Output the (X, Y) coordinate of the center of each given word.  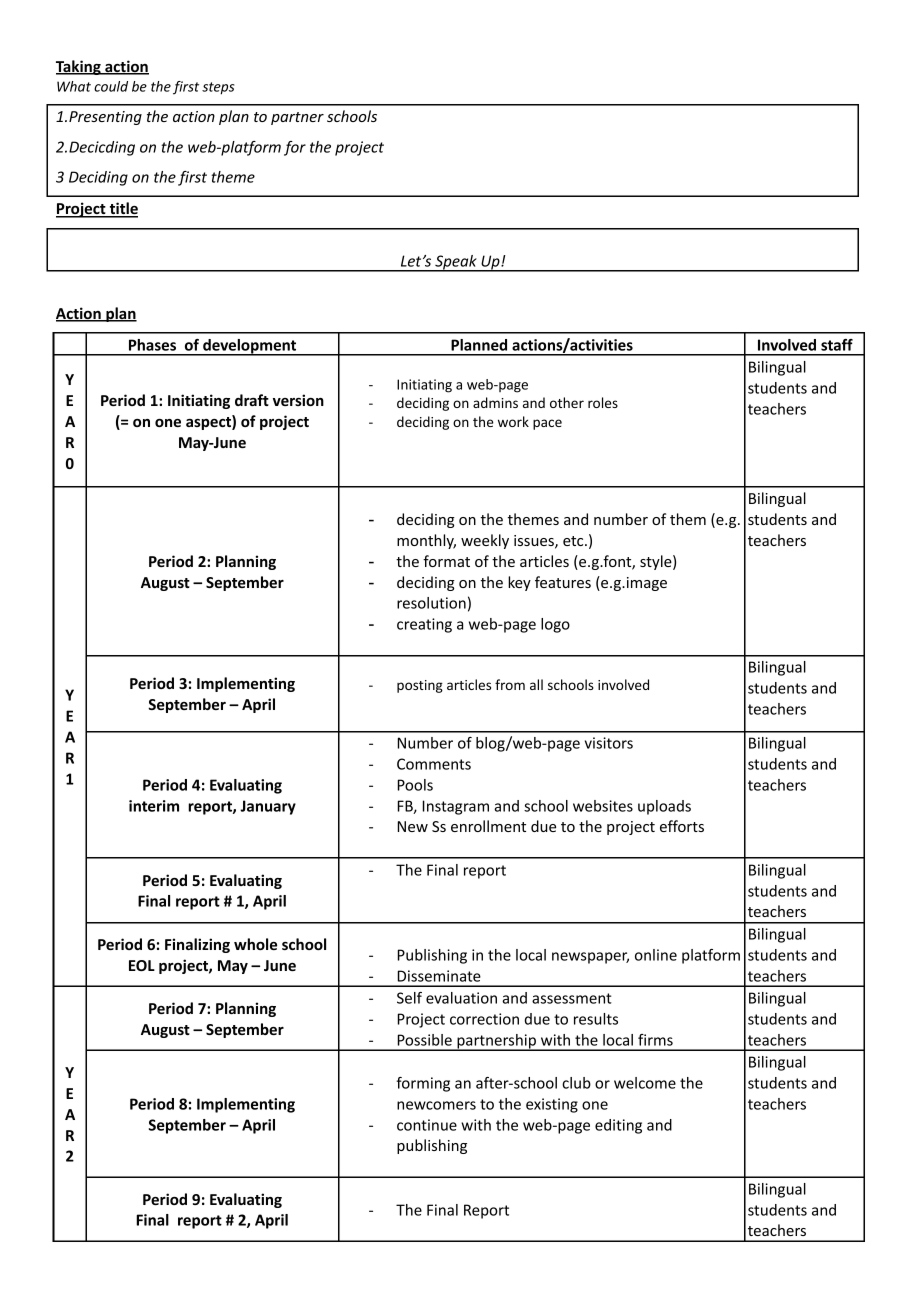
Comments (434, 764)
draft (252, 400)
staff (837, 345)
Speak (456, 263)
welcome (645, 1083)
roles (603, 402)
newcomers (436, 1105)
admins (495, 402)
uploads (664, 807)
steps (218, 88)
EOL (142, 965)
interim (154, 806)
